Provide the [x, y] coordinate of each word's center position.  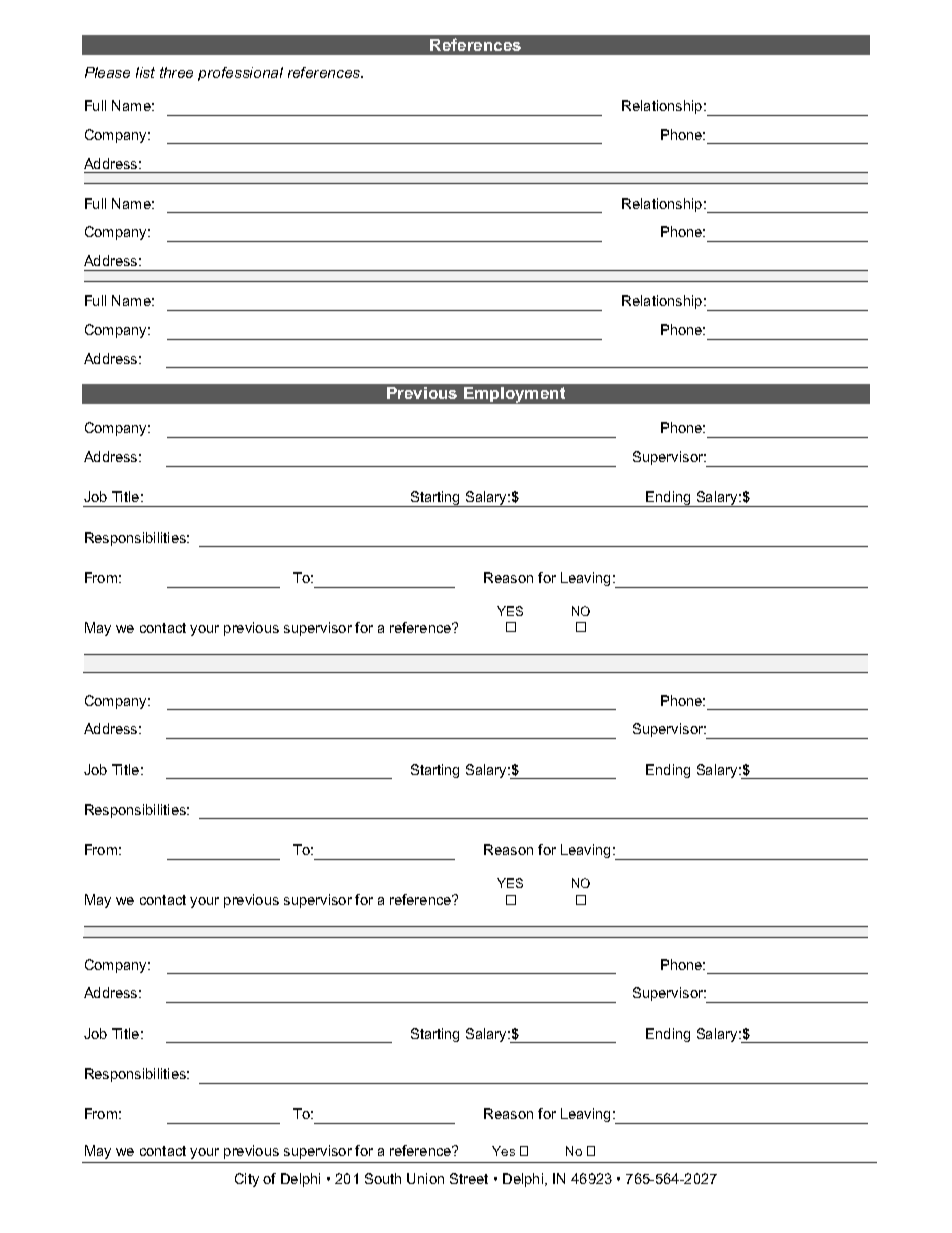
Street [469, 1178]
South [383, 1178]
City [247, 1180]
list [145, 72]
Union [425, 1178]
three [176, 72]
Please [107, 72]
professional [240, 74]
